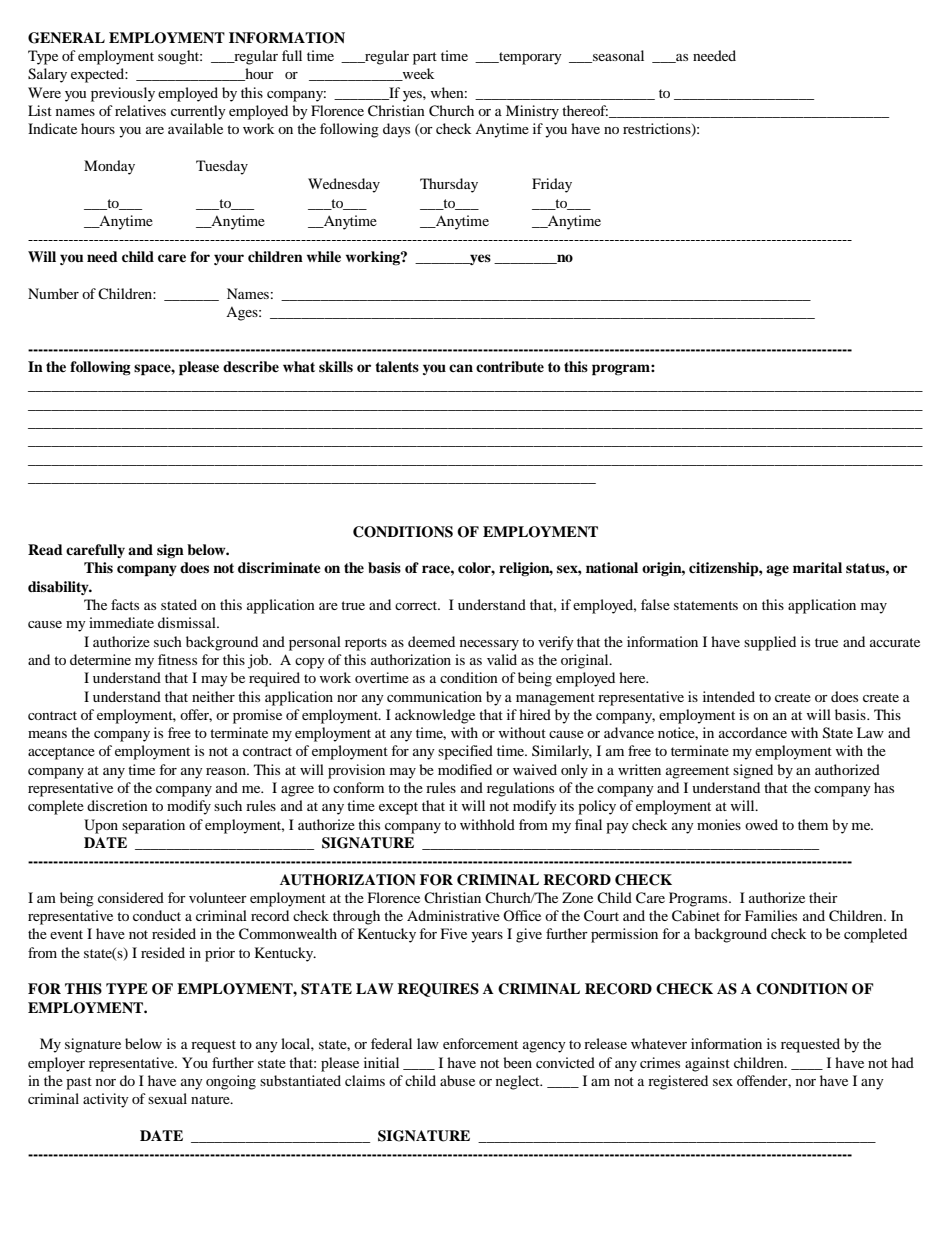 This document has width=952, height=1233. What do you see at coordinates (167, 1098) in the document?
I see `sexual` at bounding box center [167, 1098].
